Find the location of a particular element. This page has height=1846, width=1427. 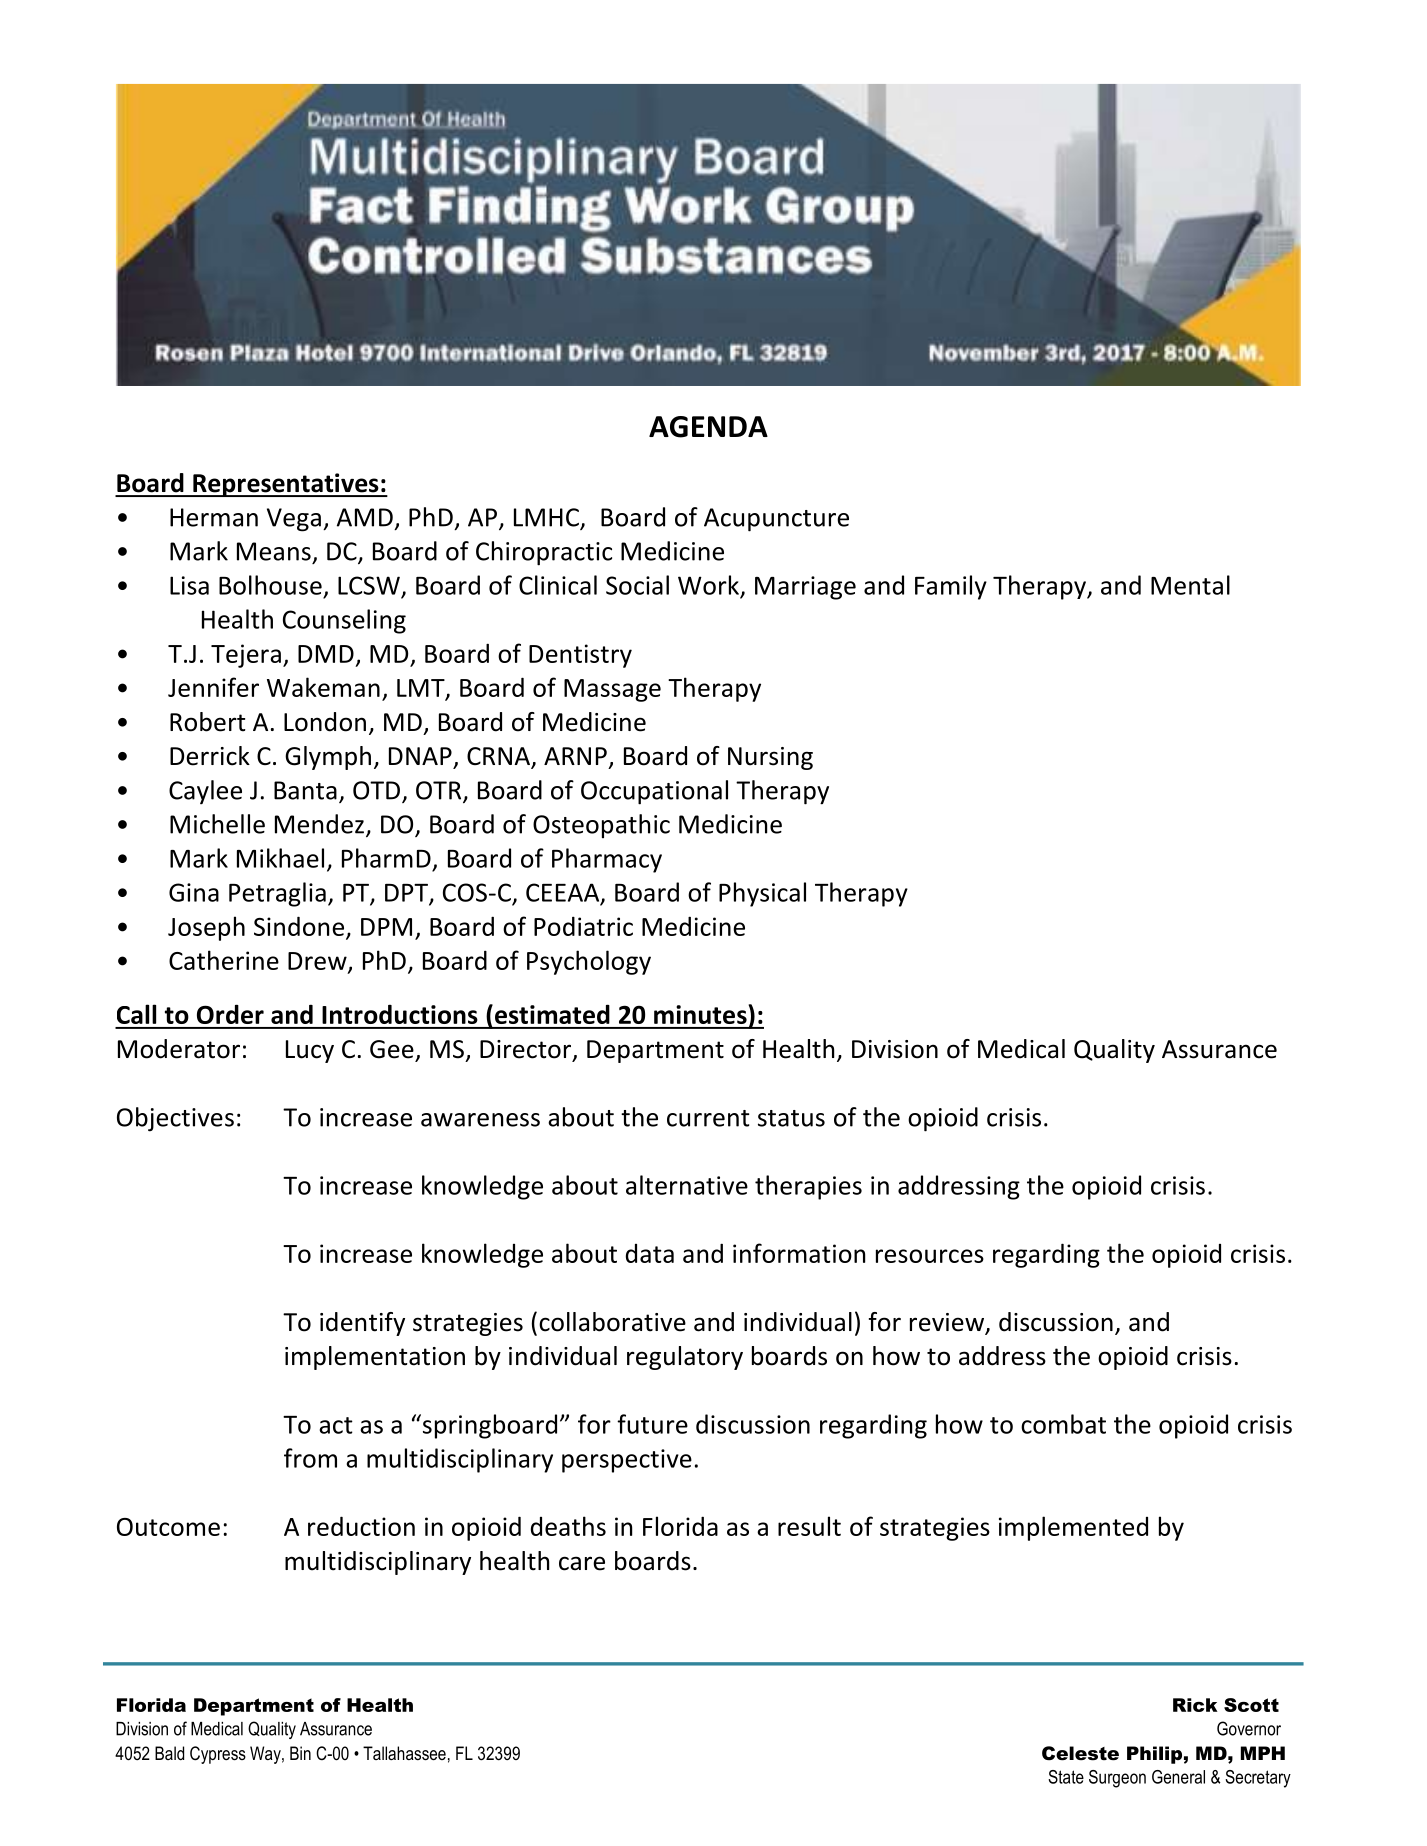

regulatory is located at coordinates (685, 1358).
